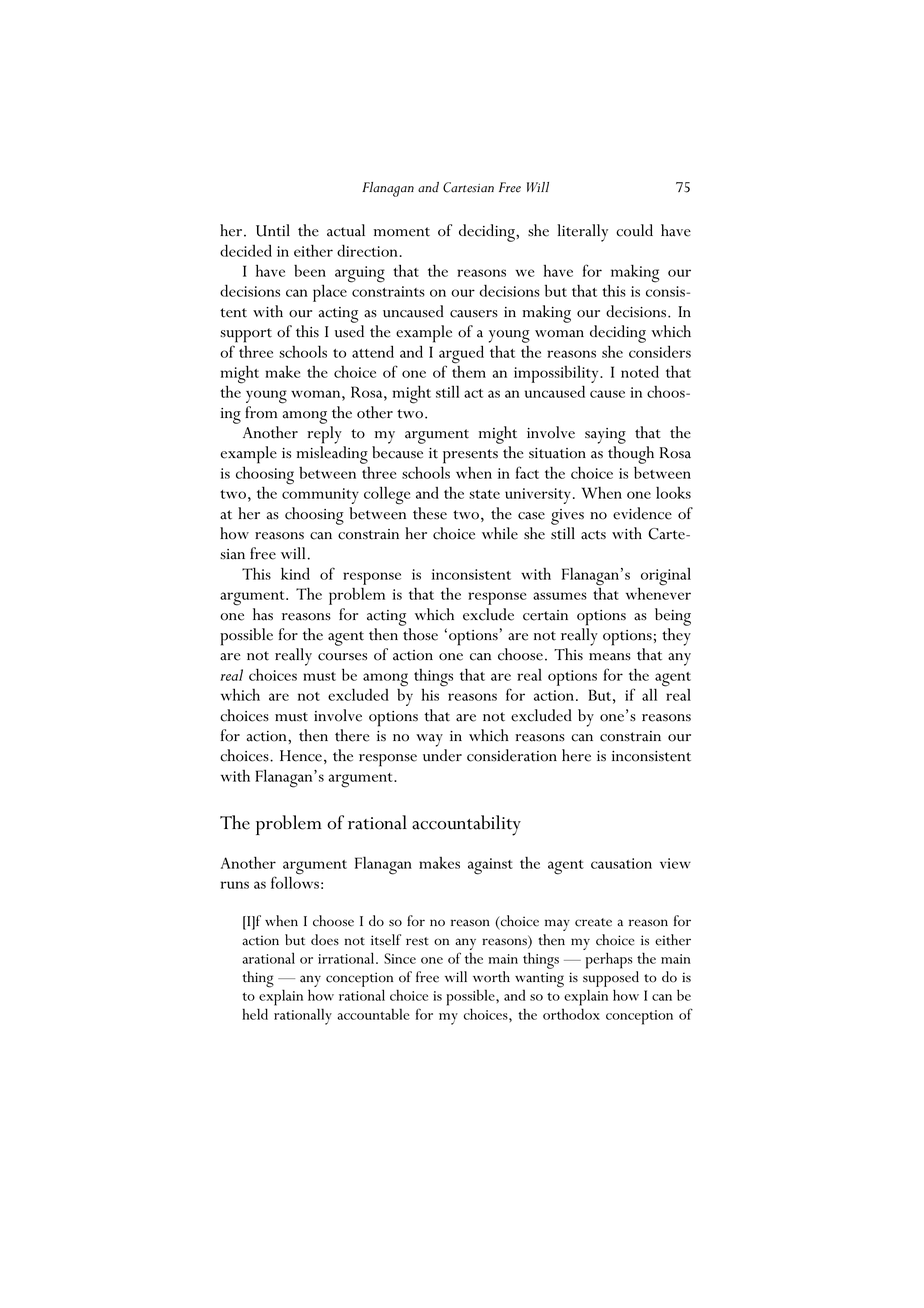  Describe the element at coordinates (255, 1014) in the screenshot. I see `held` at that location.
